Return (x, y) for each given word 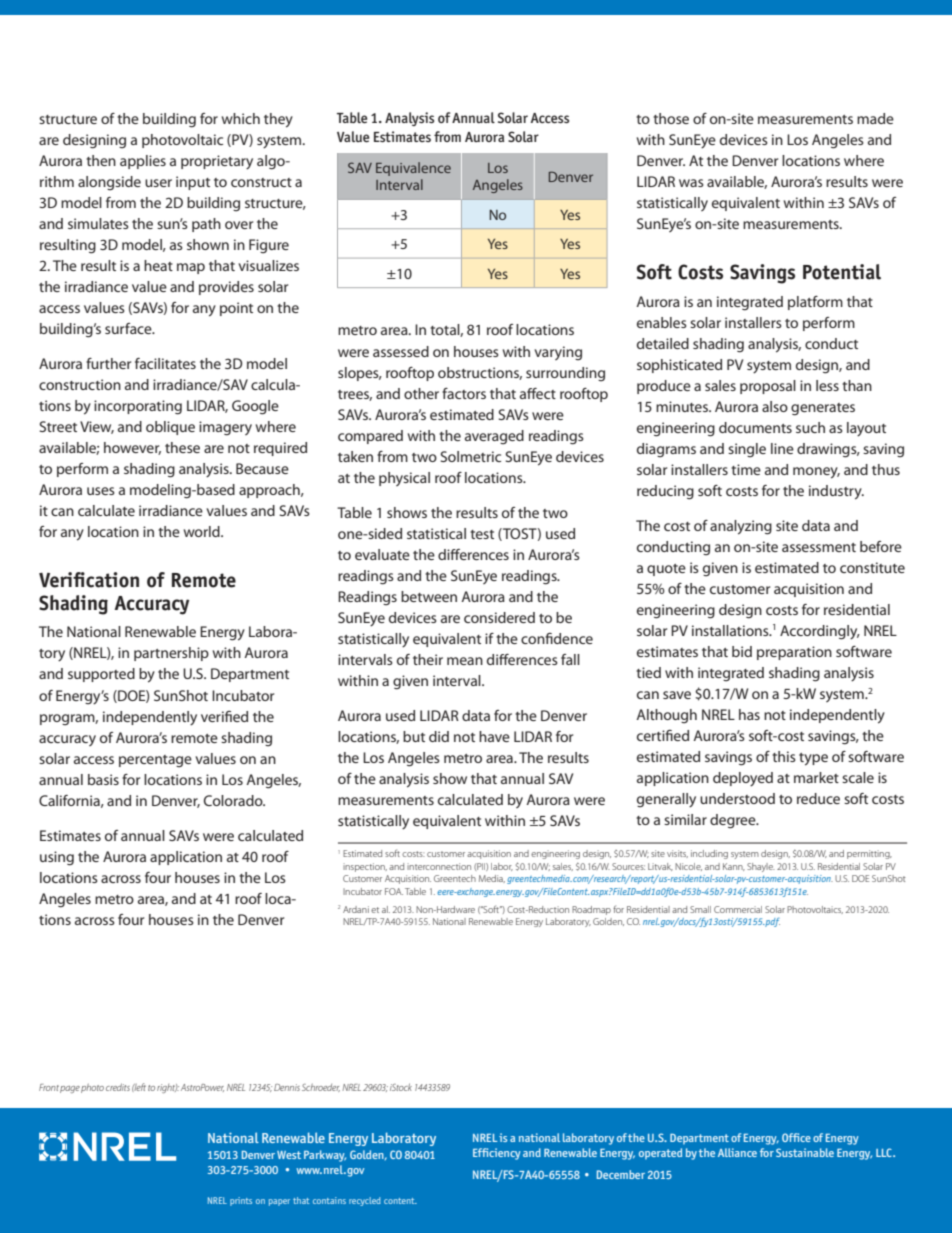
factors (464, 393)
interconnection (439, 866)
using (57, 858)
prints (241, 1201)
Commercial (738, 909)
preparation (794, 653)
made (875, 118)
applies (143, 162)
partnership (171, 654)
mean (465, 661)
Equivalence (413, 169)
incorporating (138, 407)
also (775, 406)
